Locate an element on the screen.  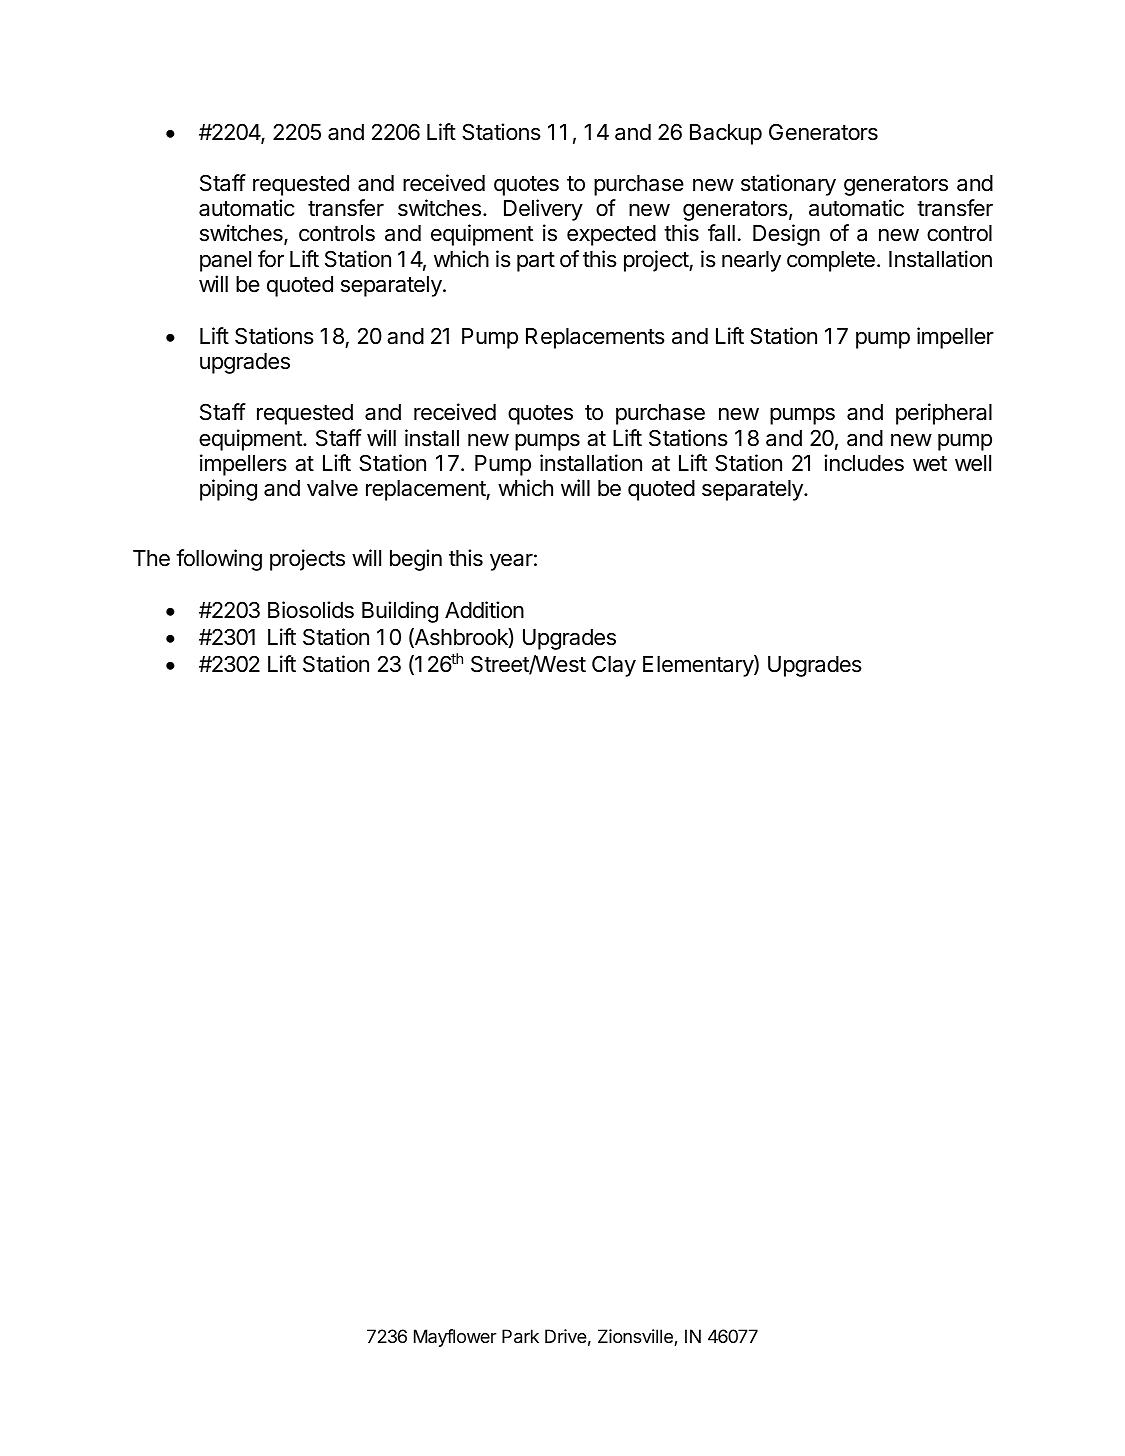
piping is located at coordinates (228, 490).
